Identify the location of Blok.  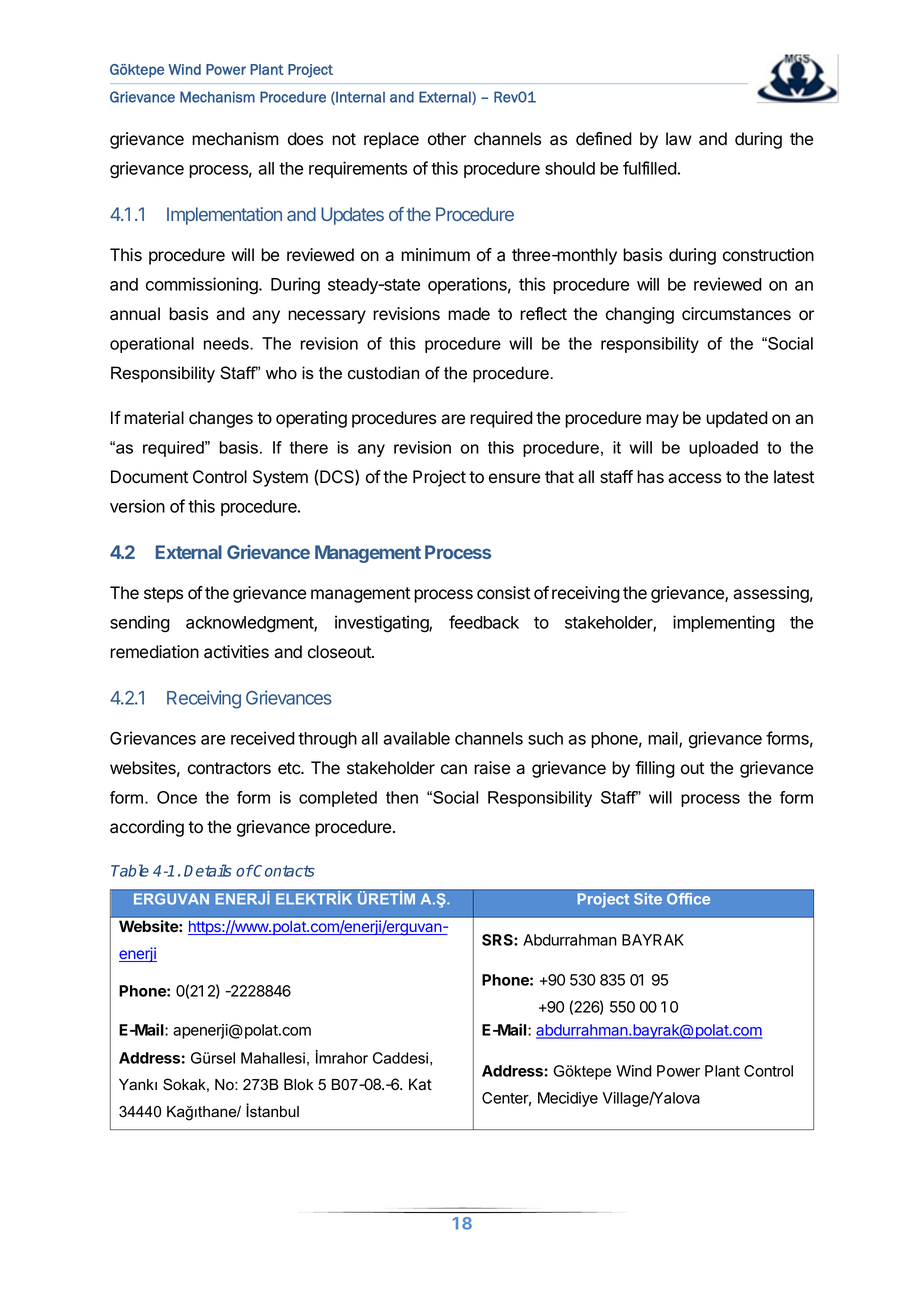
(299, 1085).
